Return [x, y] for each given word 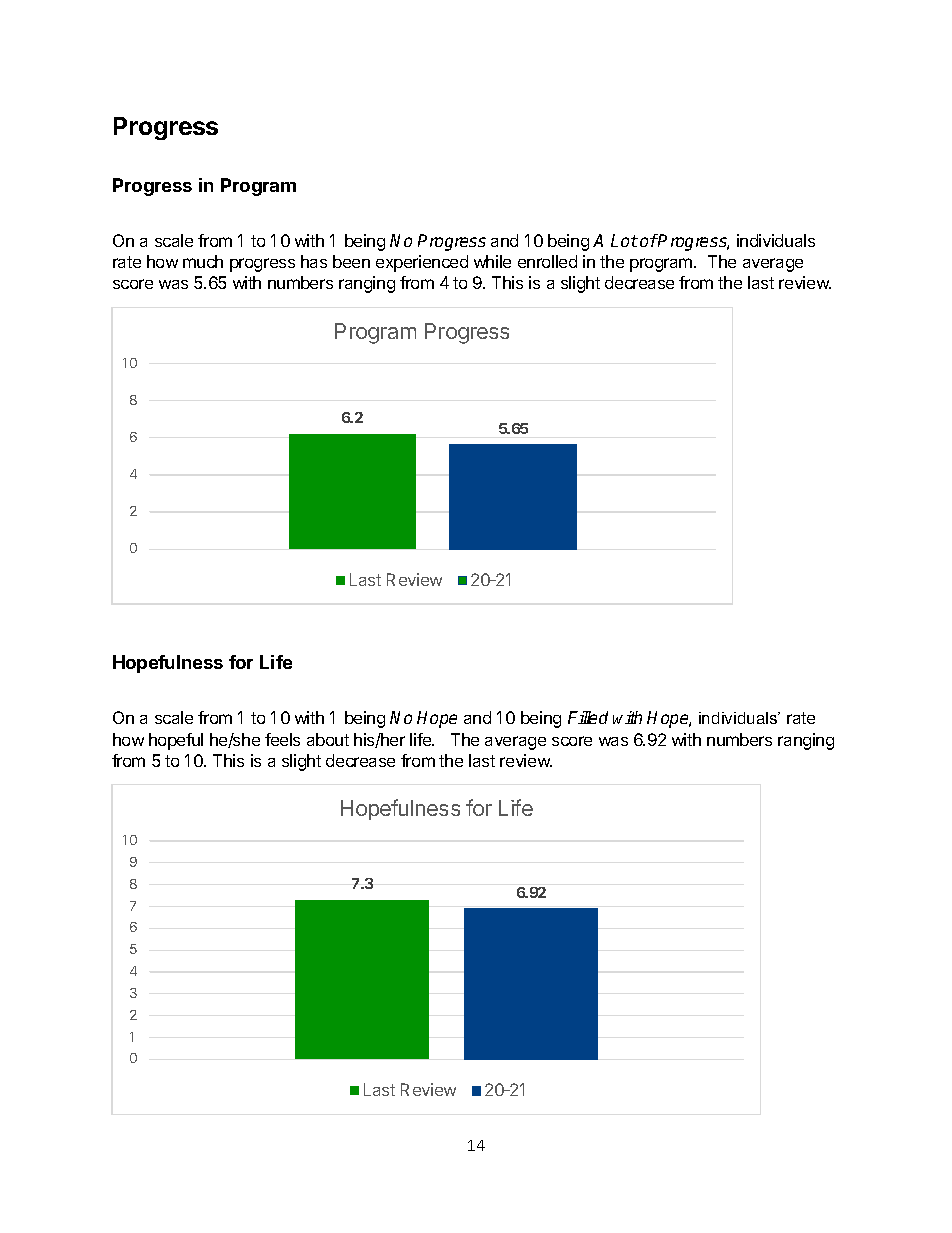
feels [282, 739]
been [351, 261]
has [314, 261]
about [328, 739]
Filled [588, 717]
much [203, 261]
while [492, 261]
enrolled [547, 261]
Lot [624, 240]
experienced [422, 263]
